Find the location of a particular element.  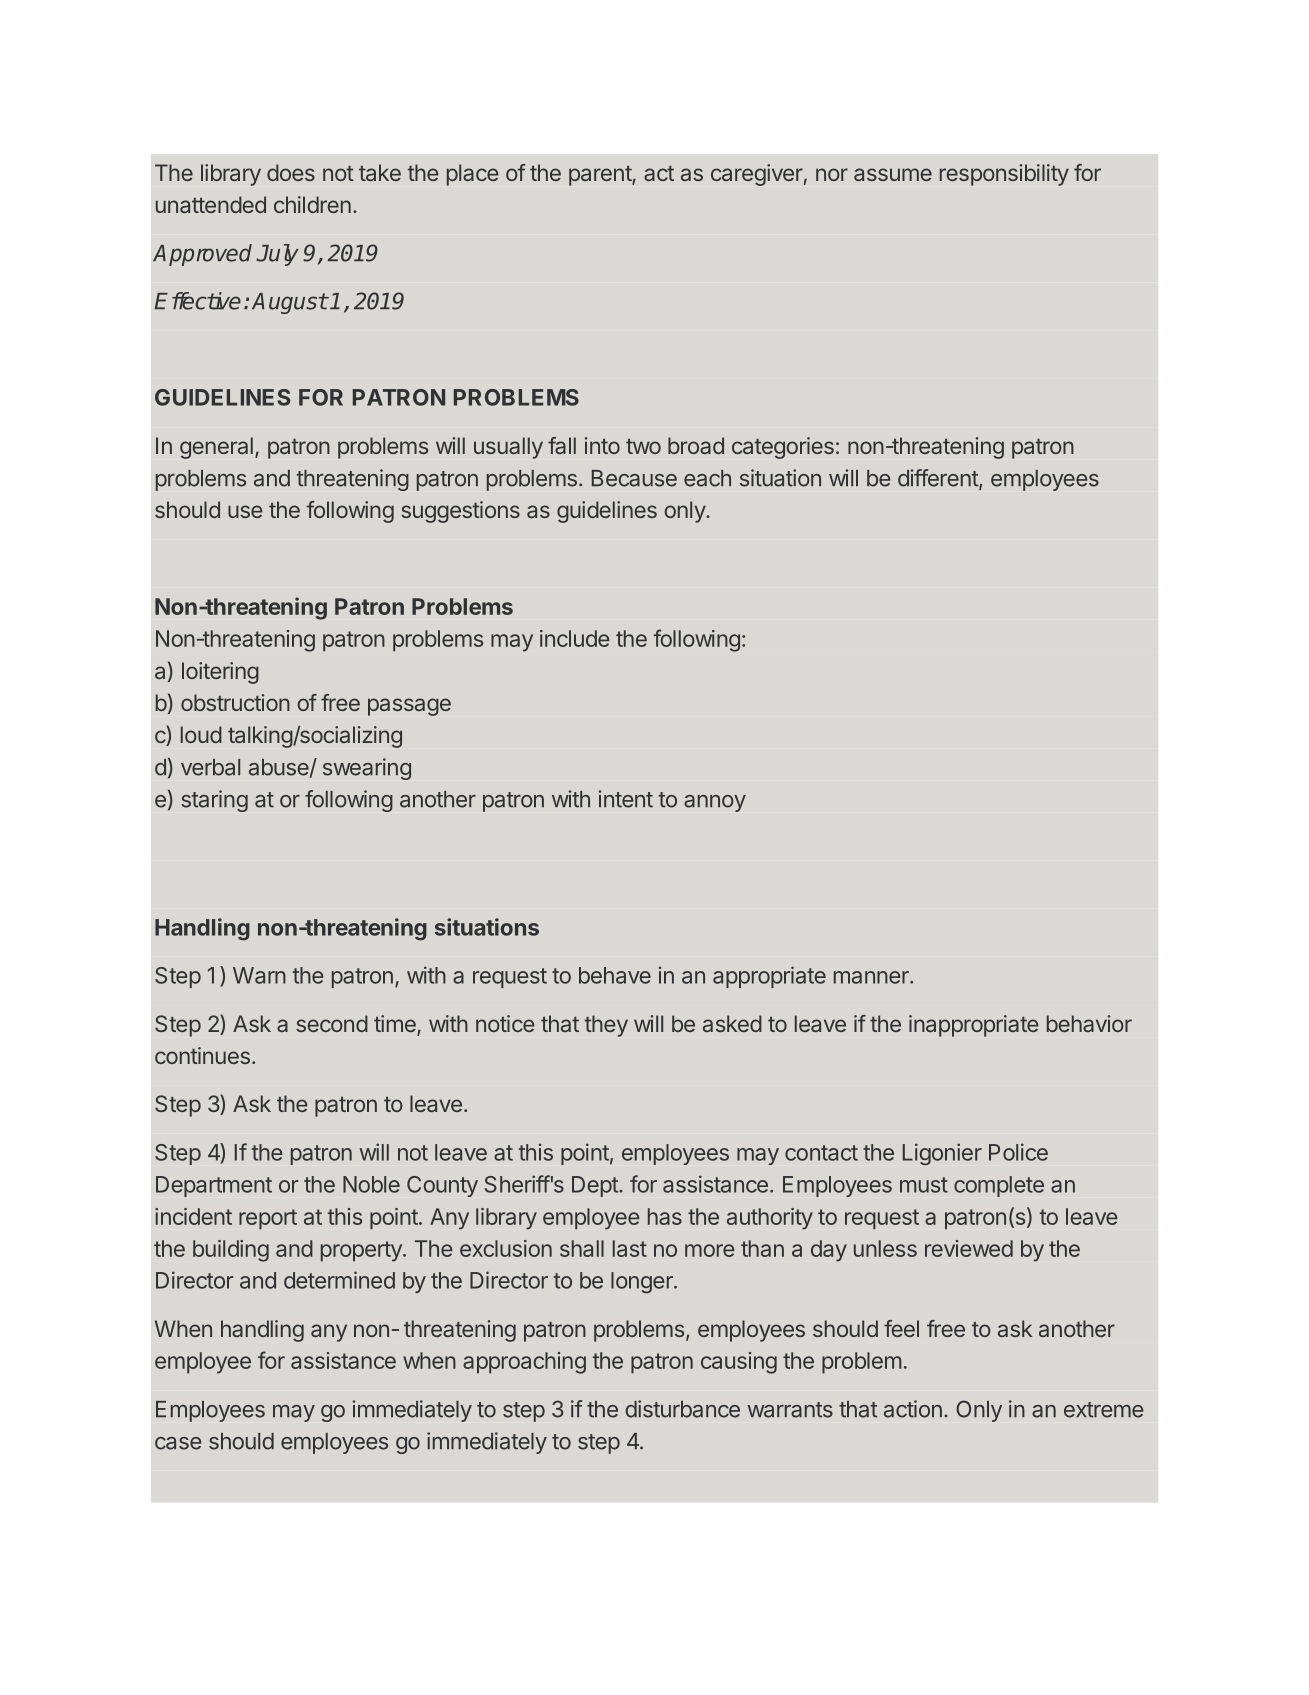

children is located at coordinates (312, 204).
